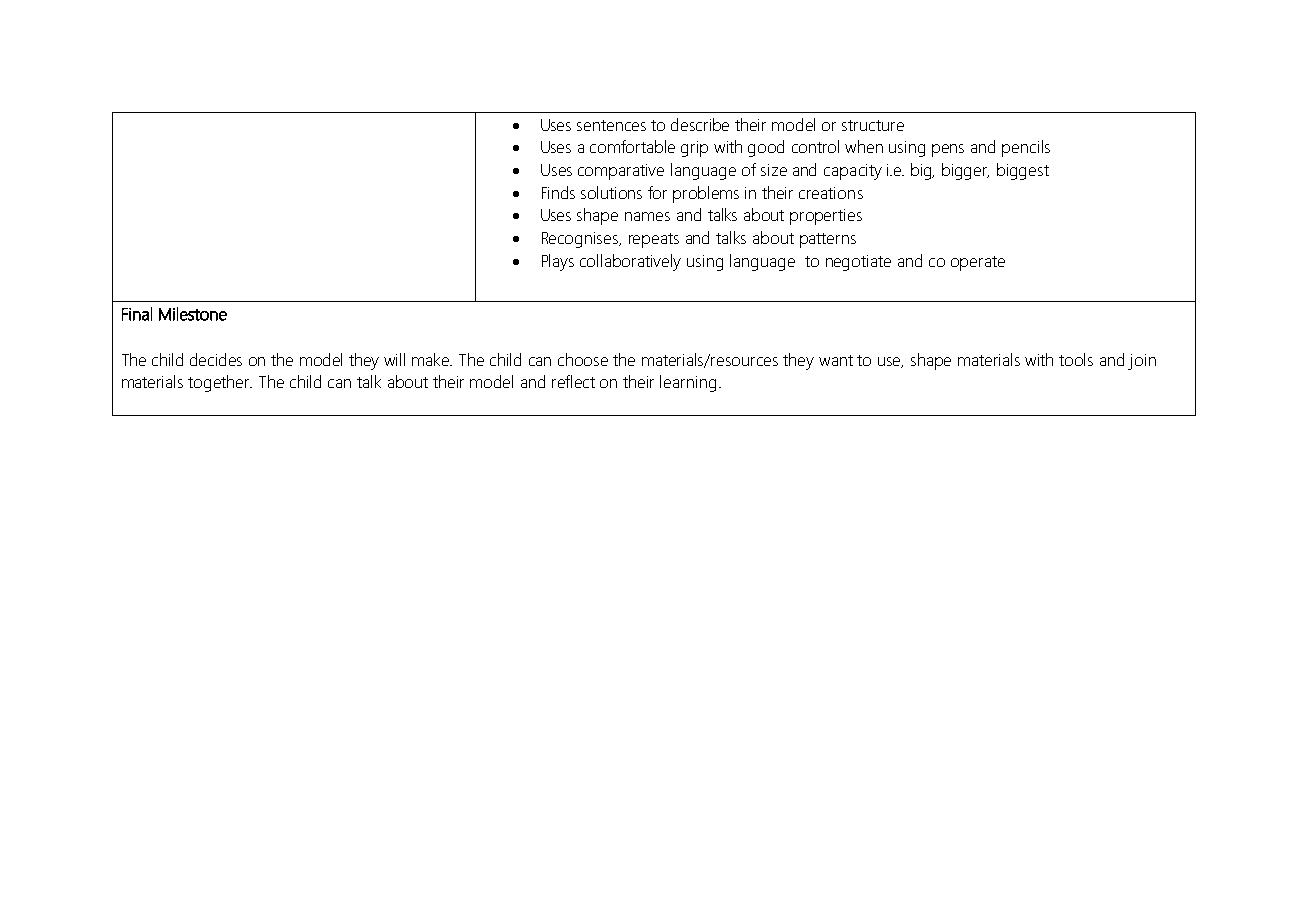  I want to click on together, so click(220, 383).
